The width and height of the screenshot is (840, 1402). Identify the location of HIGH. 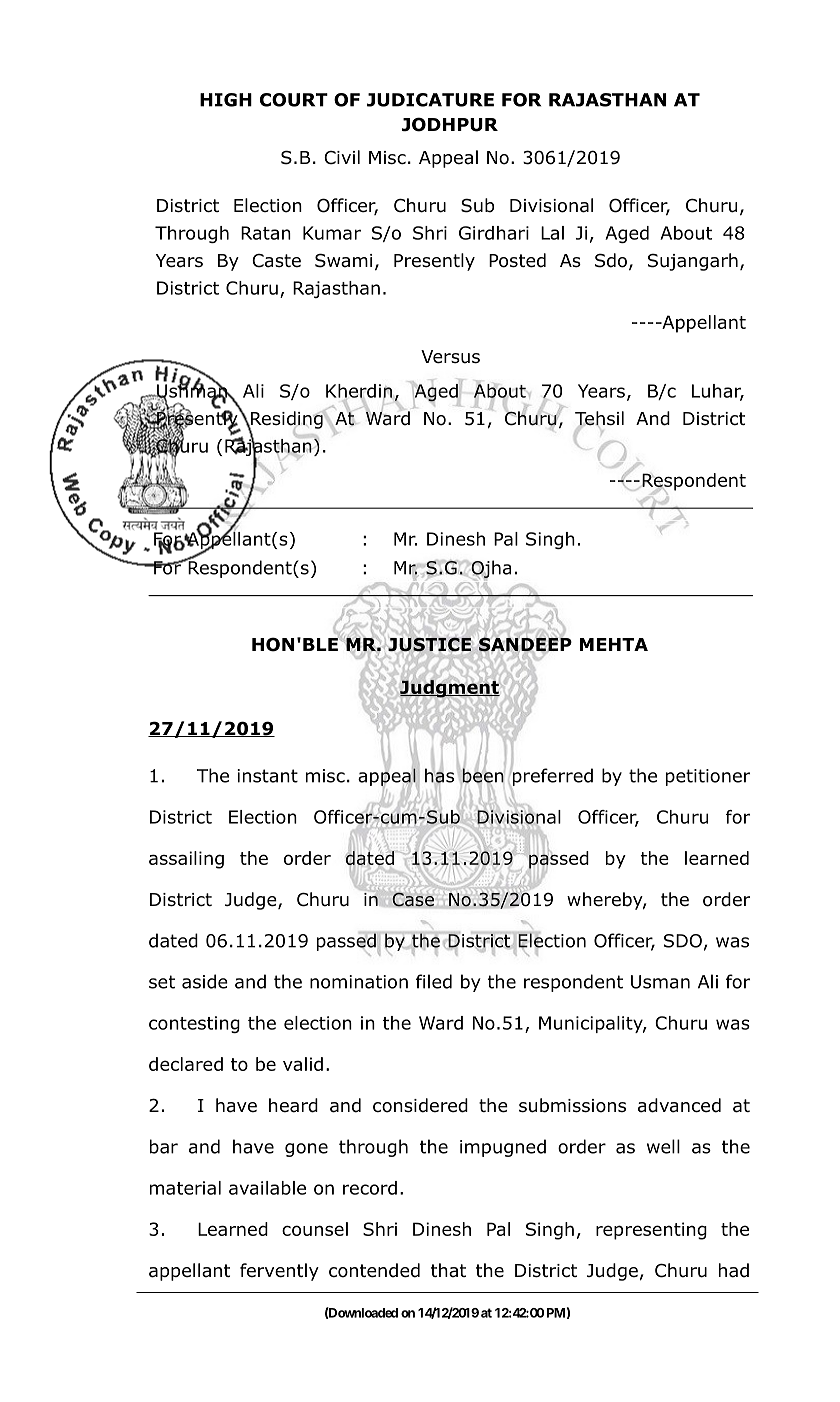
(226, 100).
